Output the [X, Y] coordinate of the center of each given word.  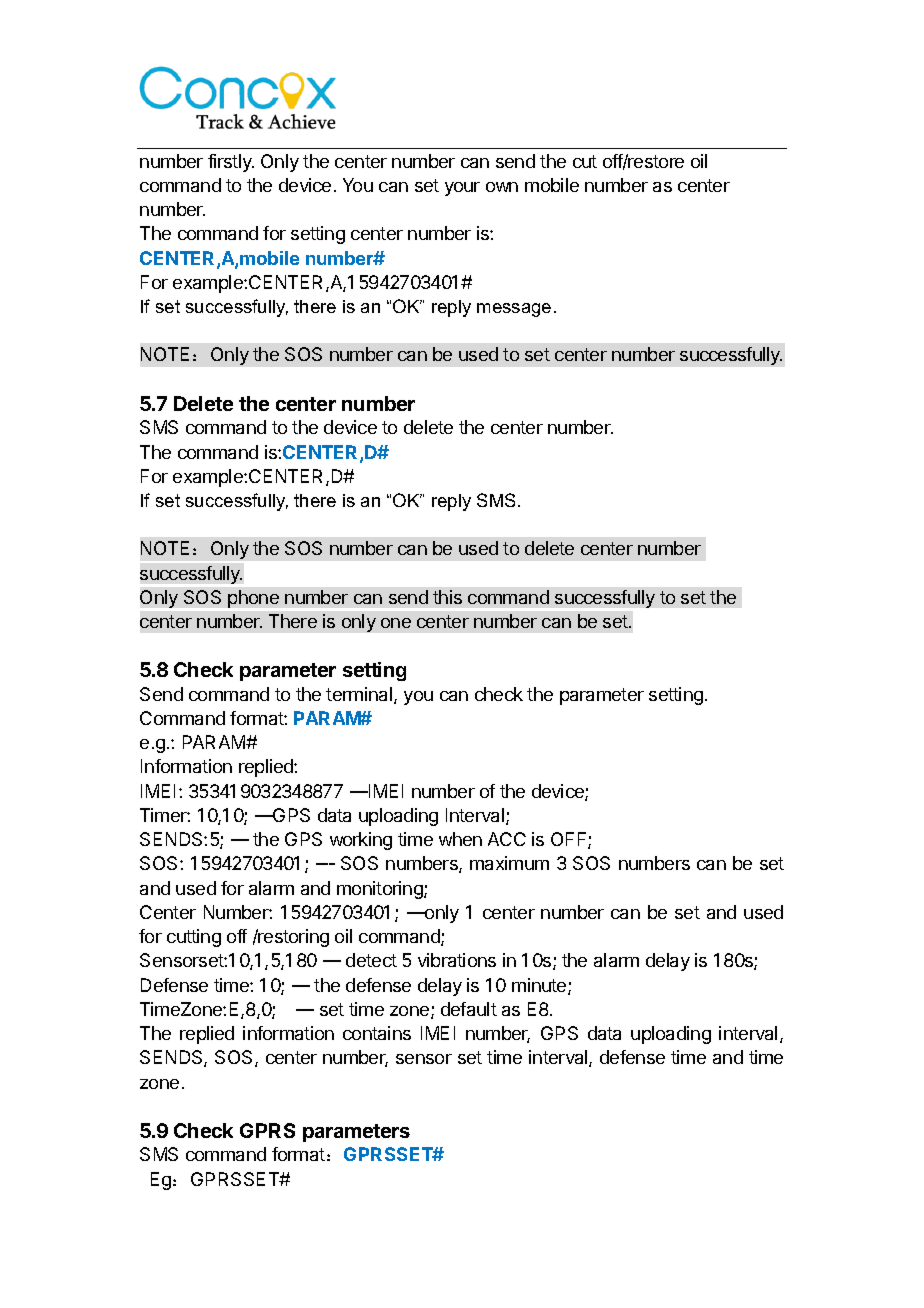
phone [253, 599]
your [462, 189]
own [502, 187]
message [514, 310]
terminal [360, 695]
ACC [507, 839]
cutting [194, 938]
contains [377, 1033]
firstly [231, 163]
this [447, 597]
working [361, 841]
